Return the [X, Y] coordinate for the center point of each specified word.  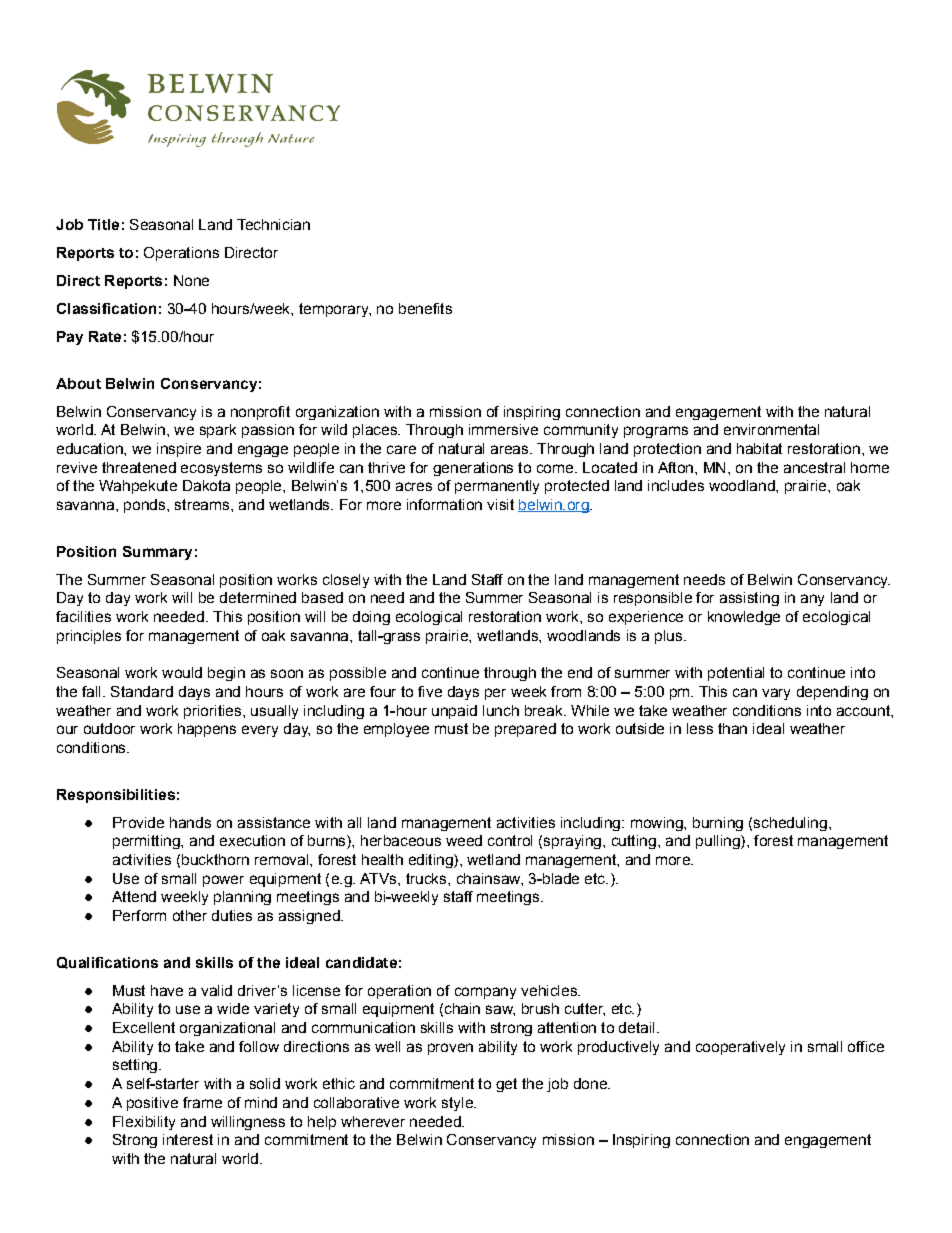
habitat [759, 448]
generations [473, 469]
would [182, 672]
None [191, 280]
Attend [134, 896]
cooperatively [740, 1048]
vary [776, 694]
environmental [771, 429]
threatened [139, 467]
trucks [427, 878]
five [430, 691]
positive [152, 1104]
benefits [425, 308]
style [458, 1104]
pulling [719, 842]
